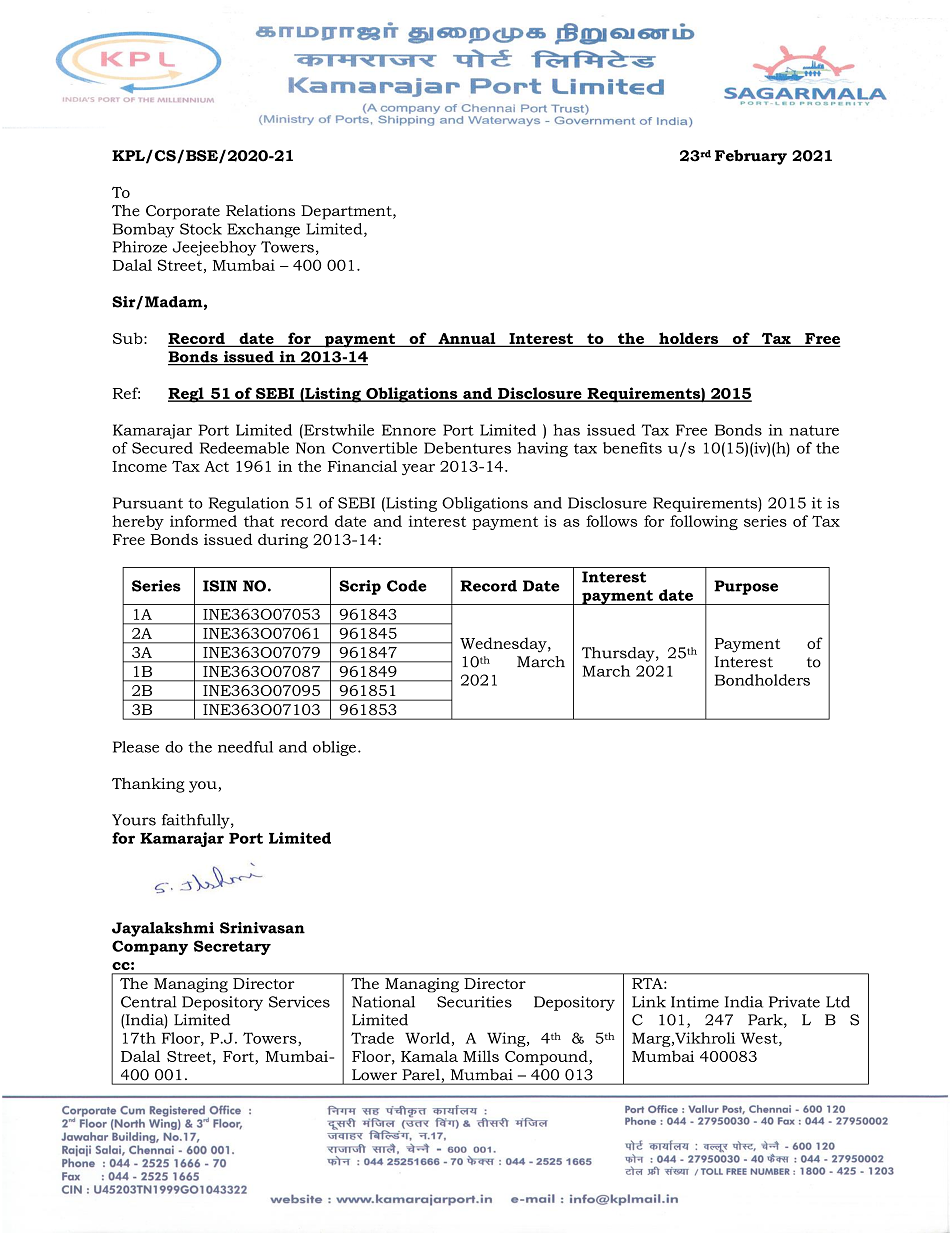  I want to click on Code, so click(407, 586).
